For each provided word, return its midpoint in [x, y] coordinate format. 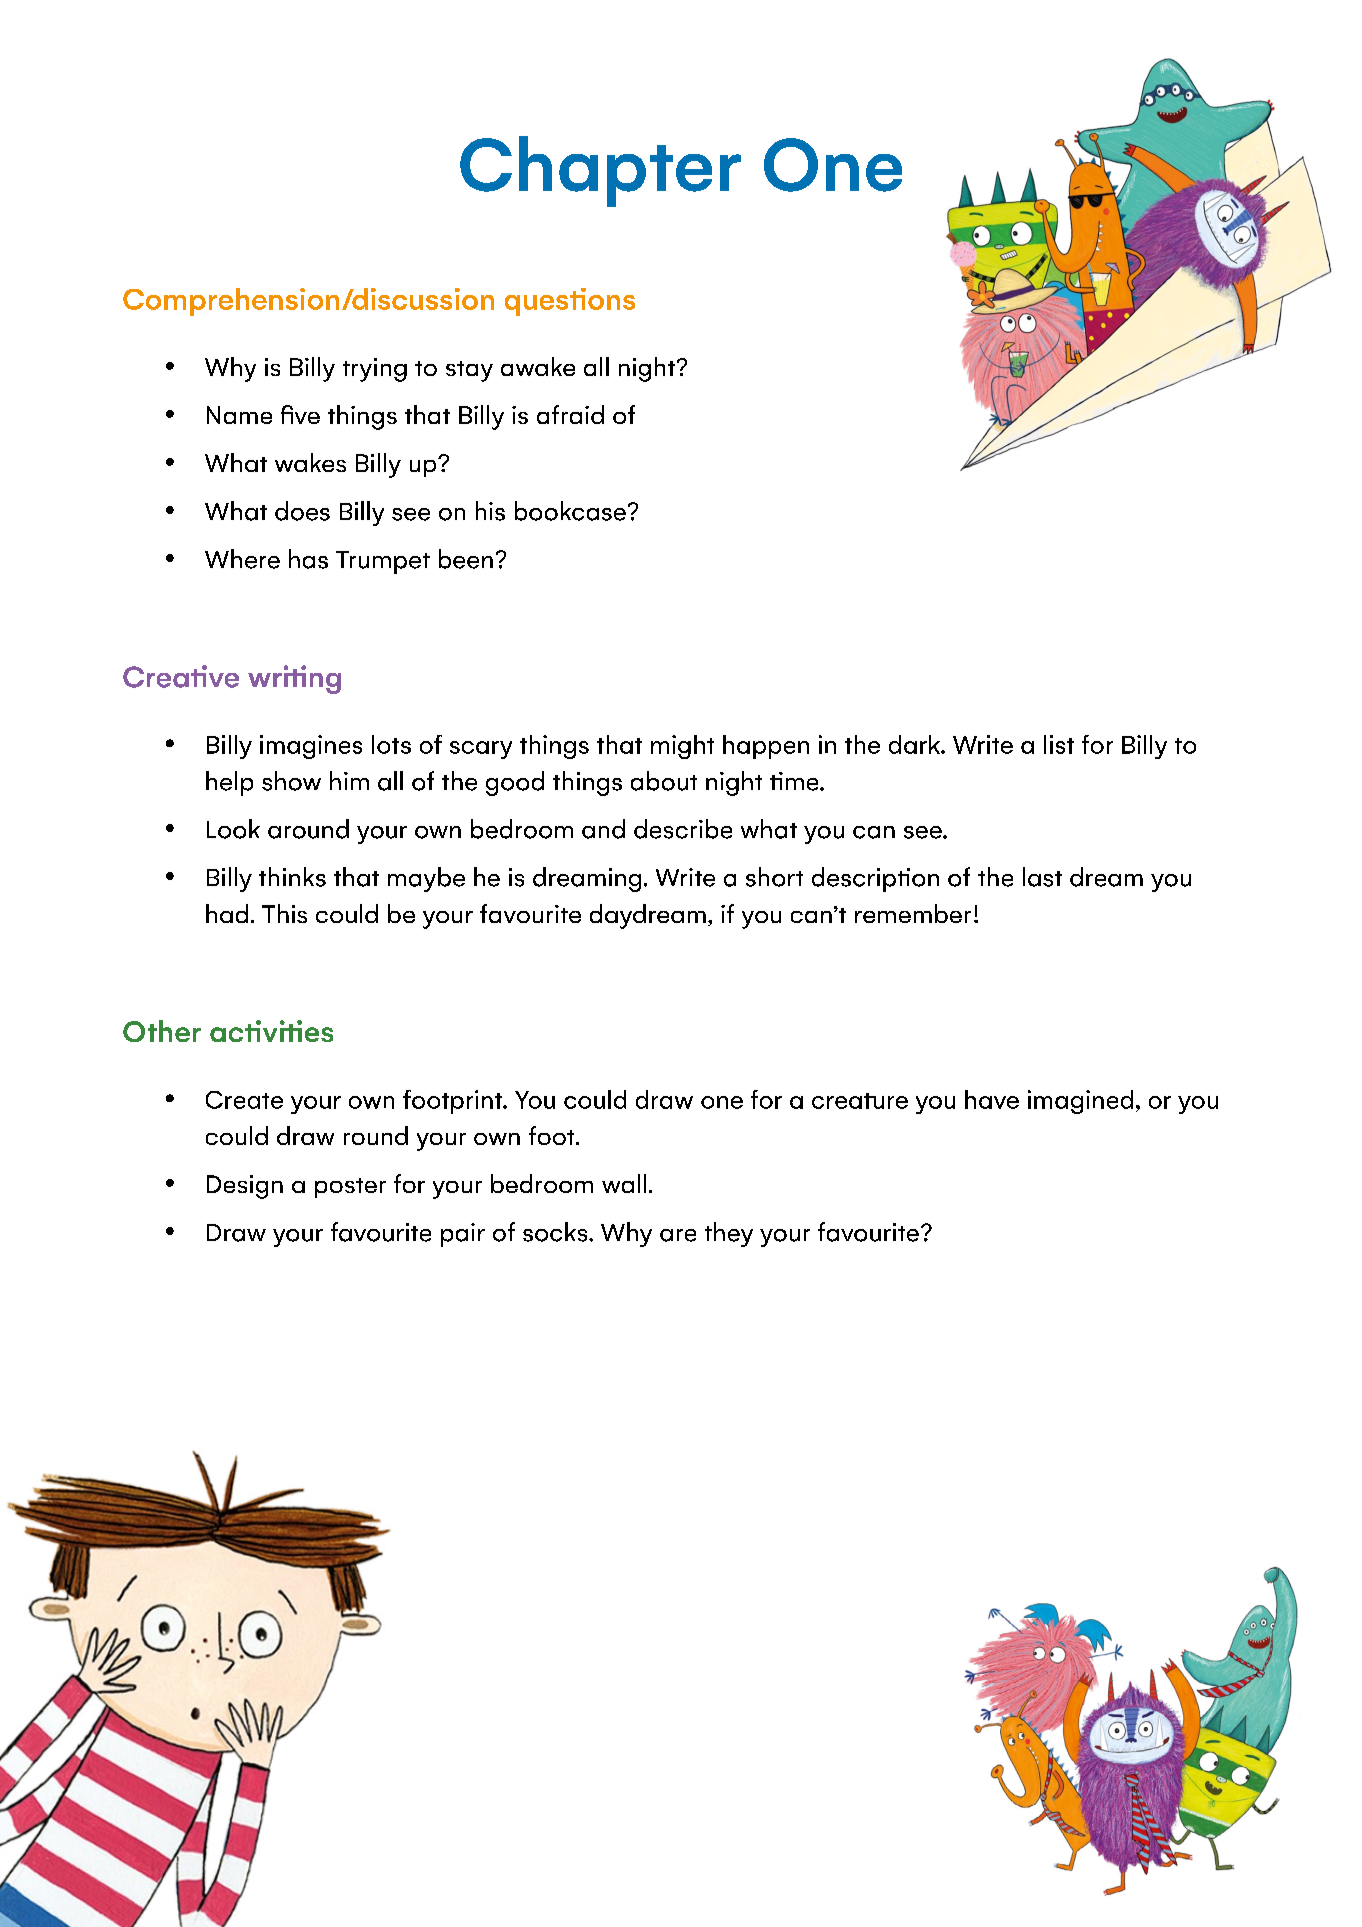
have [992, 1099]
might [682, 747]
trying [375, 370]
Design [245, 1187]
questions [570, 302]
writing [294, 679]
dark [915, 744]
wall [624, 1183]
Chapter [600, 171]
